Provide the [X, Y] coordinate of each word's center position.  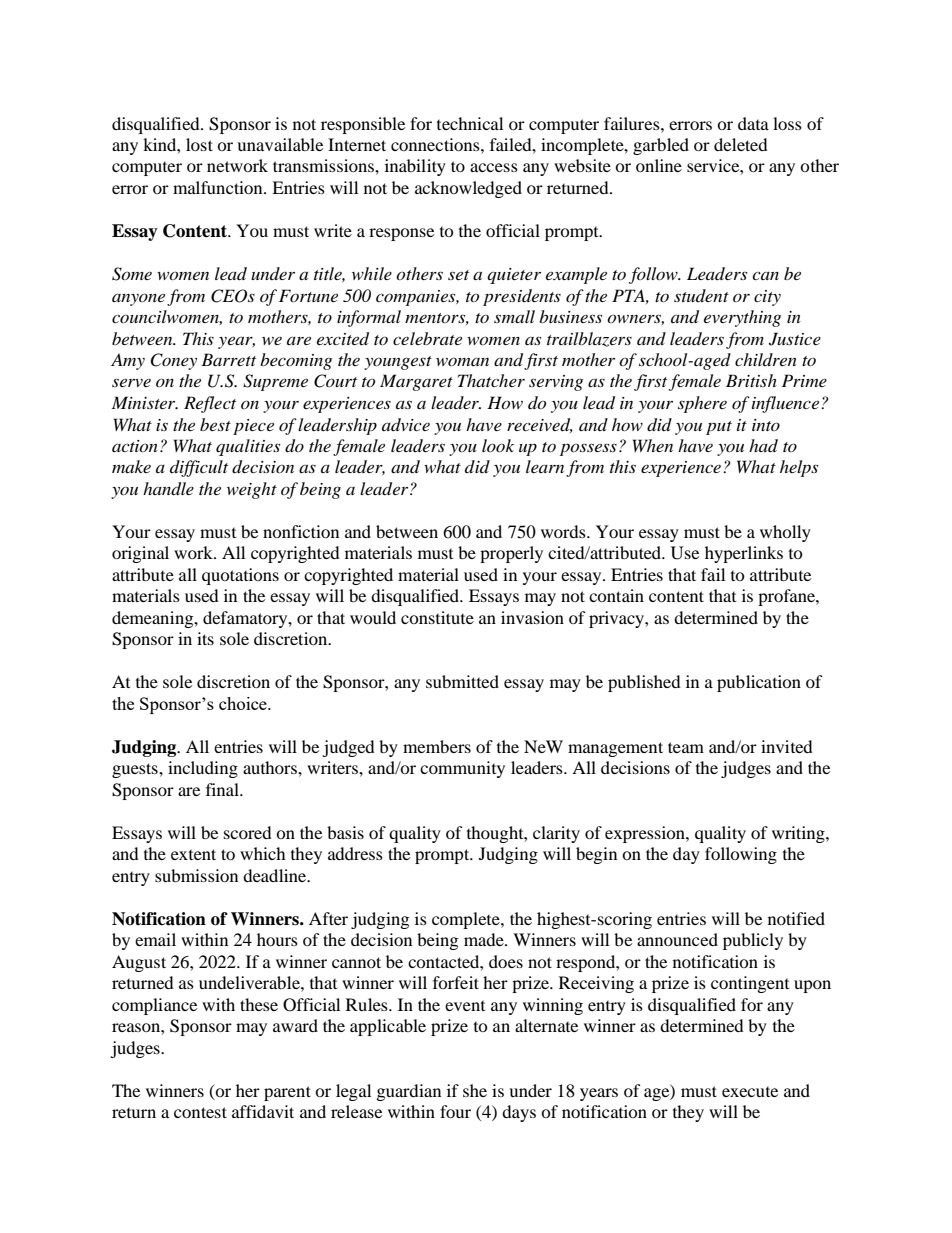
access [494, 167]
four [455, 1111]
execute [750, 1092]
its [205, 638]
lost [199, 144]
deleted [741, 144]
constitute [437, 617]
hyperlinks [744, 554]
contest [200, 1112]
